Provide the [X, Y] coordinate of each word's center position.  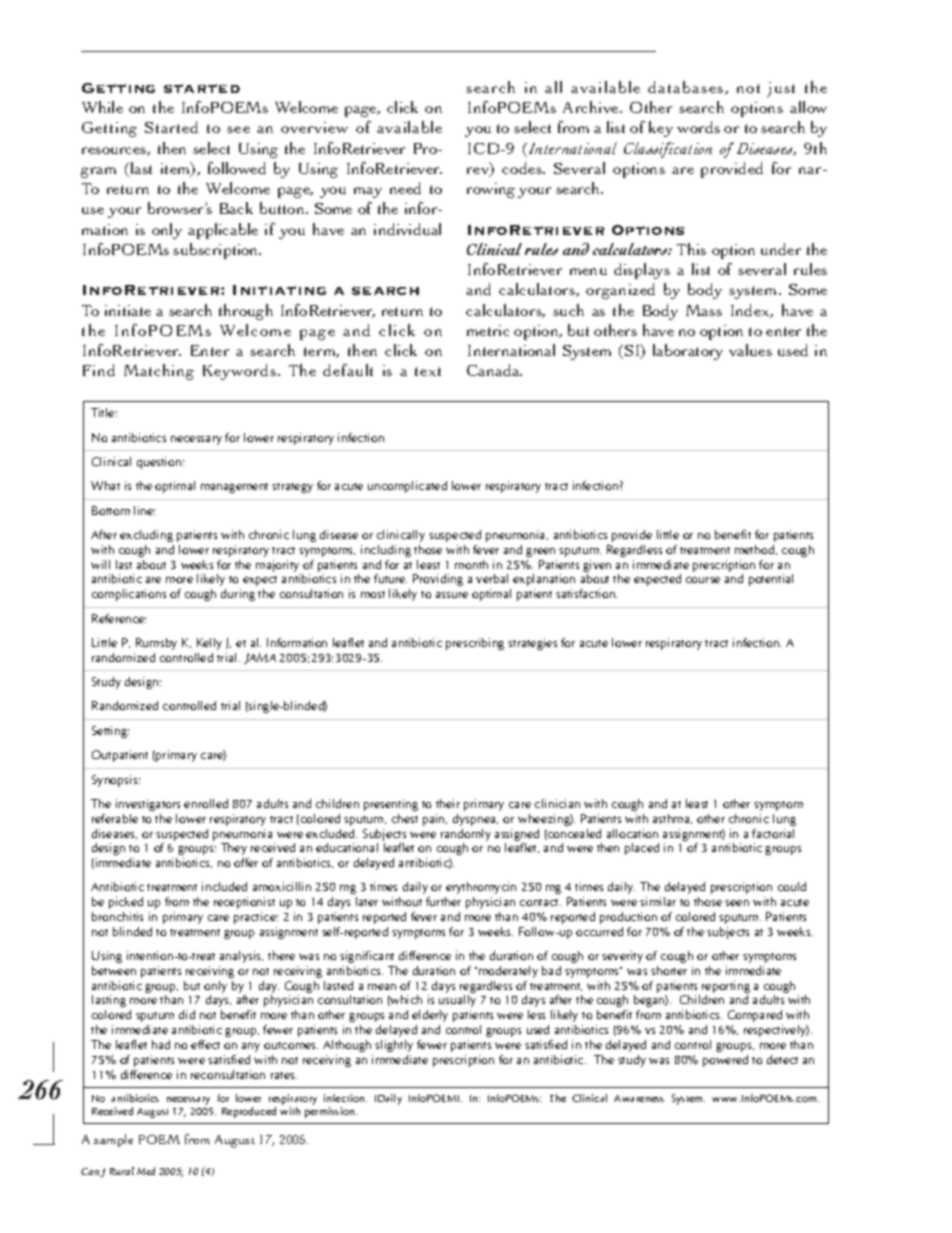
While [102, 107]
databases [687, 88]
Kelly [209, 644]
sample [113, 1140]
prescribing [475, 644]
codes [523, 168]
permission [331, 1112]
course [703, 580]
